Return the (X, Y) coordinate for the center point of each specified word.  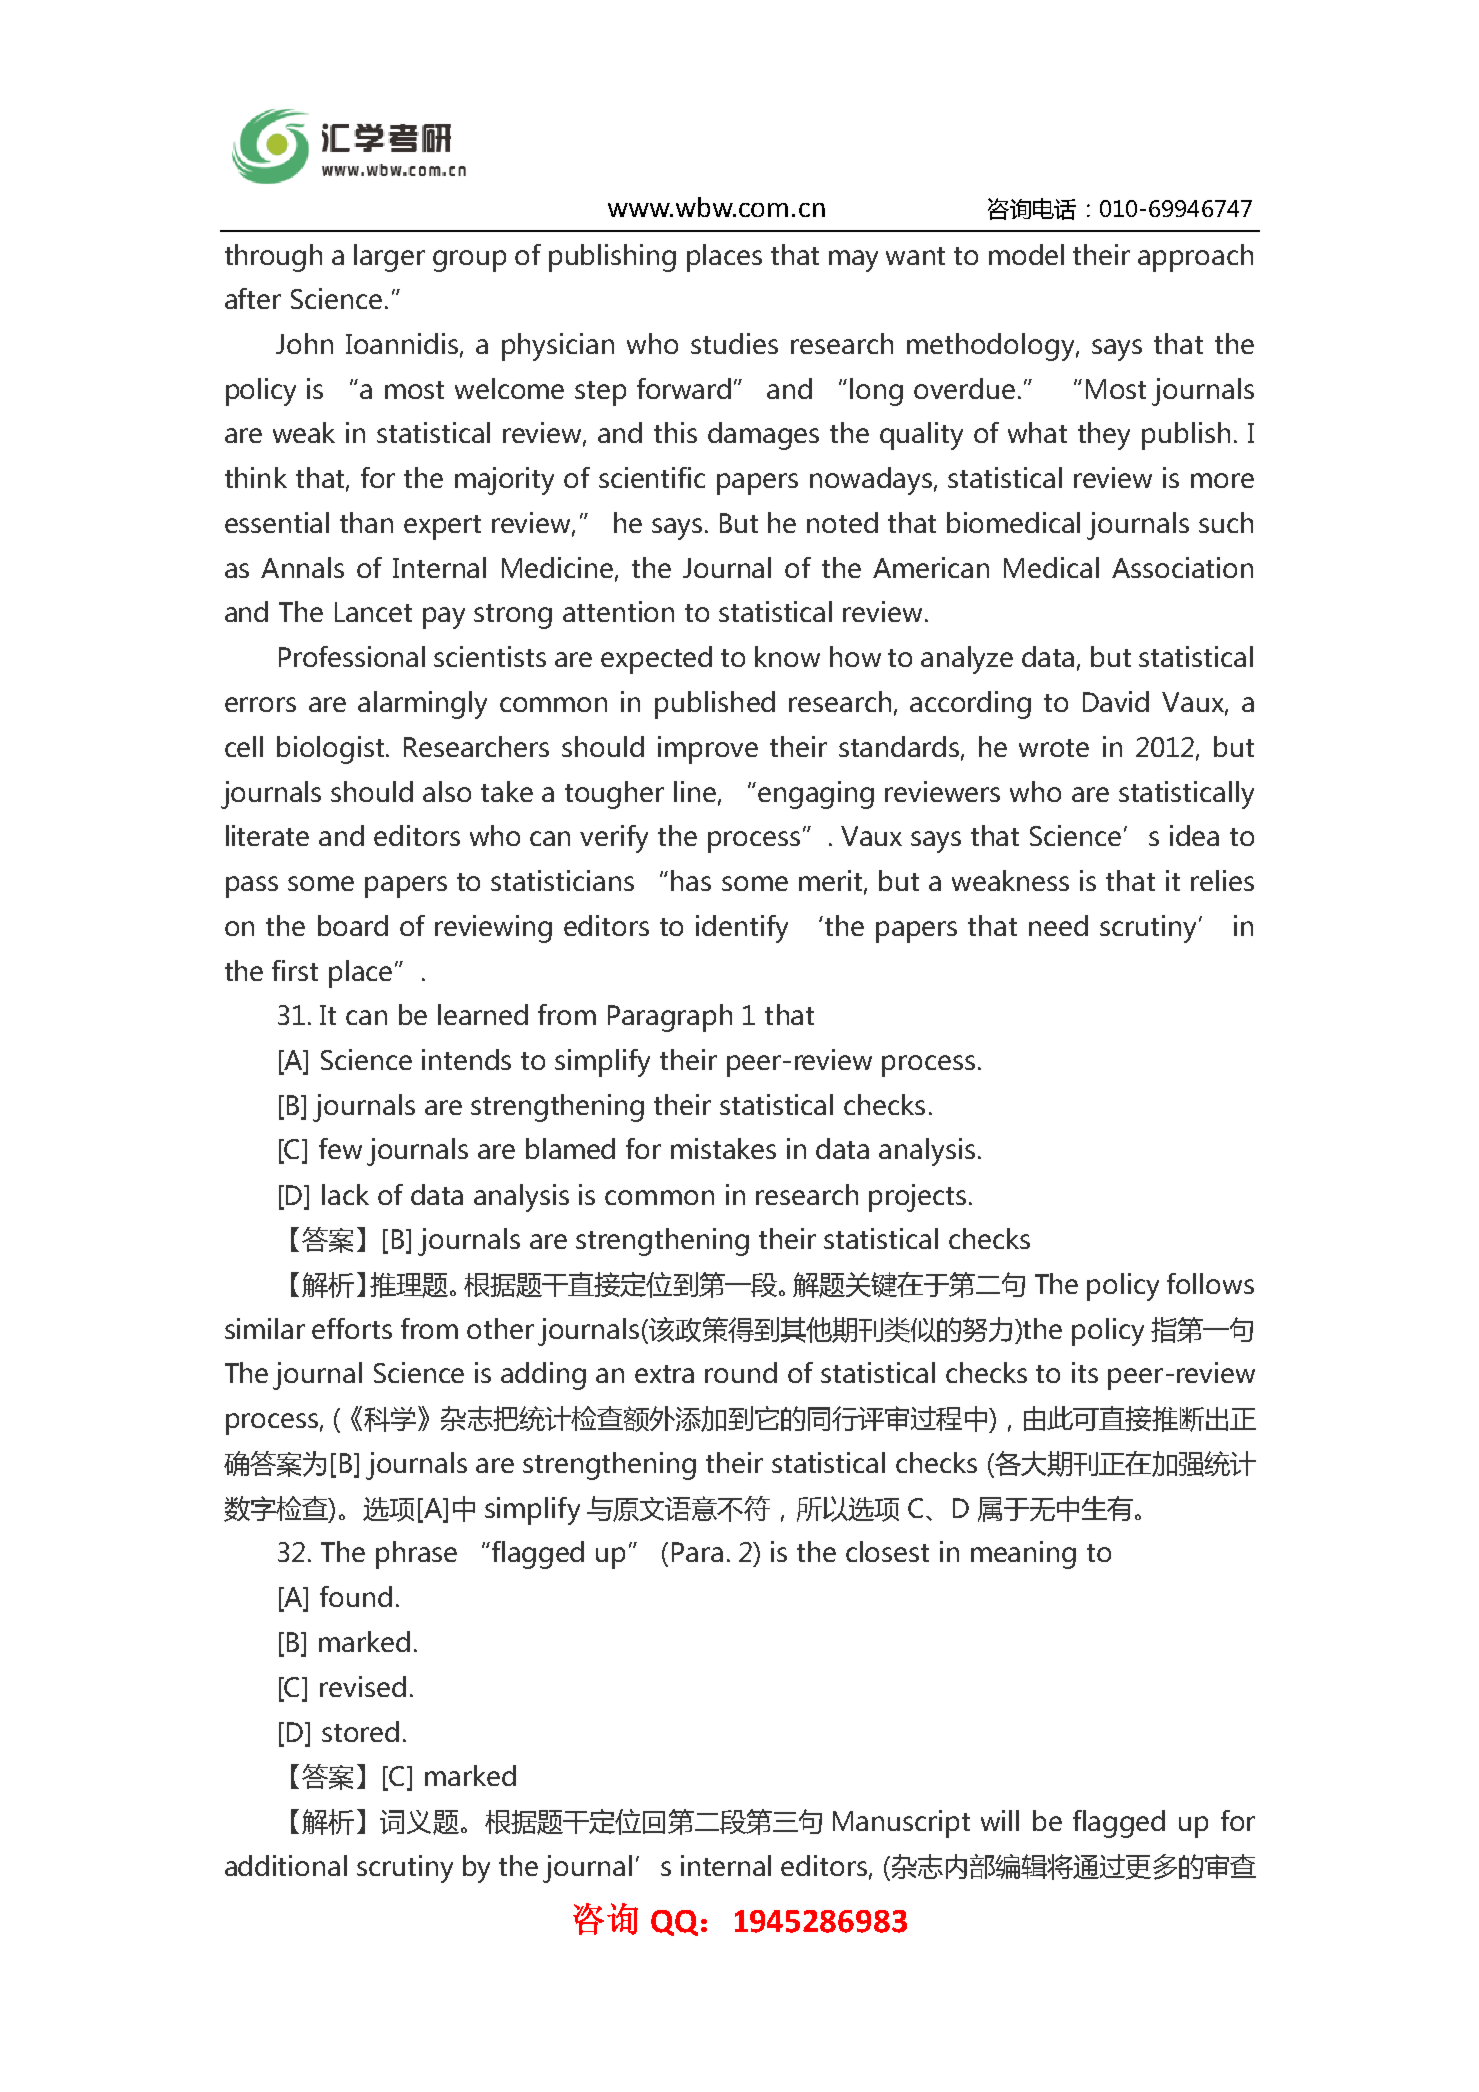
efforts (352, 1328)
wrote (1054, 748)
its (1085, 1372)
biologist (332, 750)
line (696, 792)
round (741, 1372)
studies (734, 343)
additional (286, 1865)
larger (389, 258)
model (1026, 254)
